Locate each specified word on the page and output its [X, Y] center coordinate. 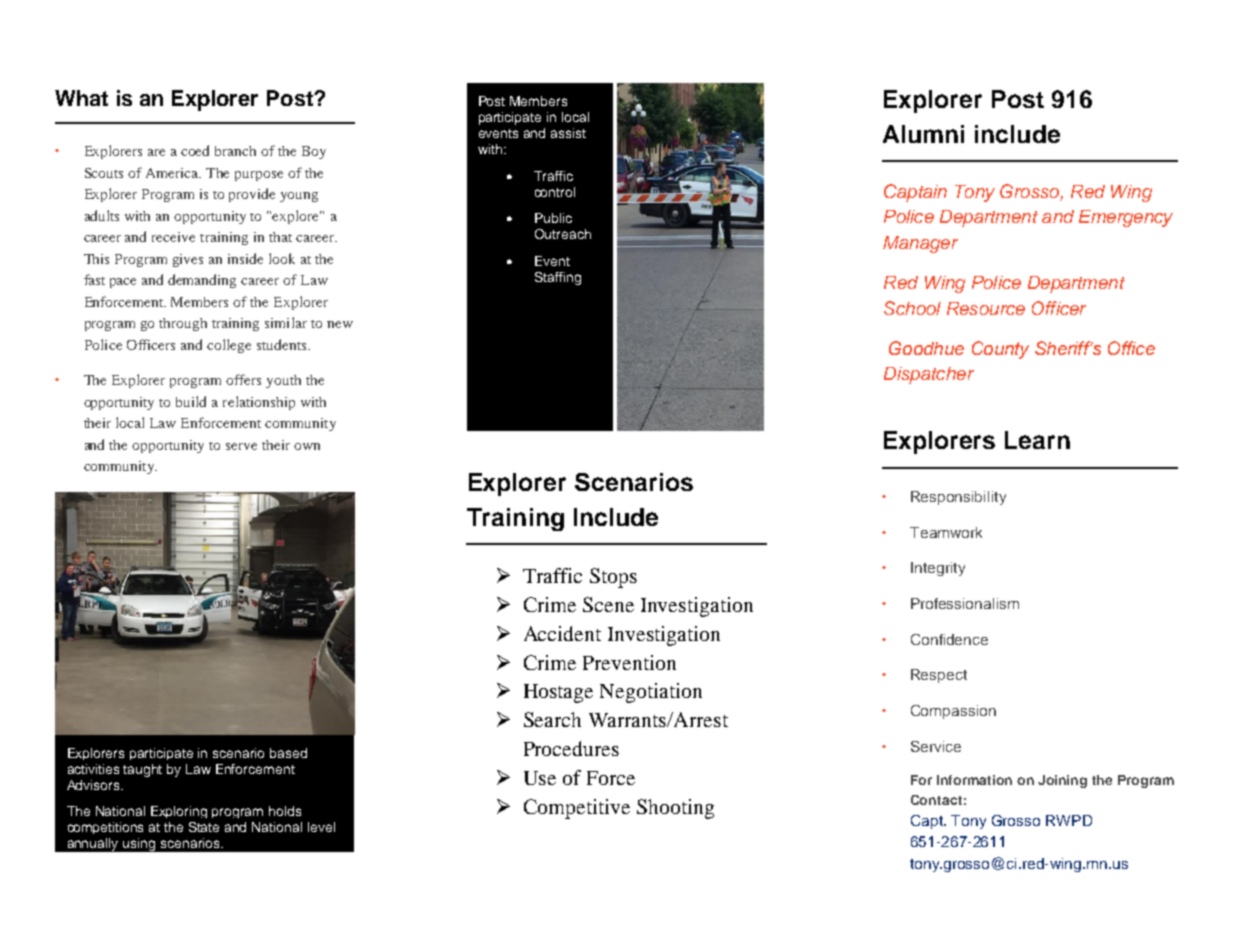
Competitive [577, 809]
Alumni [923, 134]
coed [195, 150]
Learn [1037, 440]
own [307, 446]
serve [241, 446]
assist [568, 133]
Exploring [179, 812]
